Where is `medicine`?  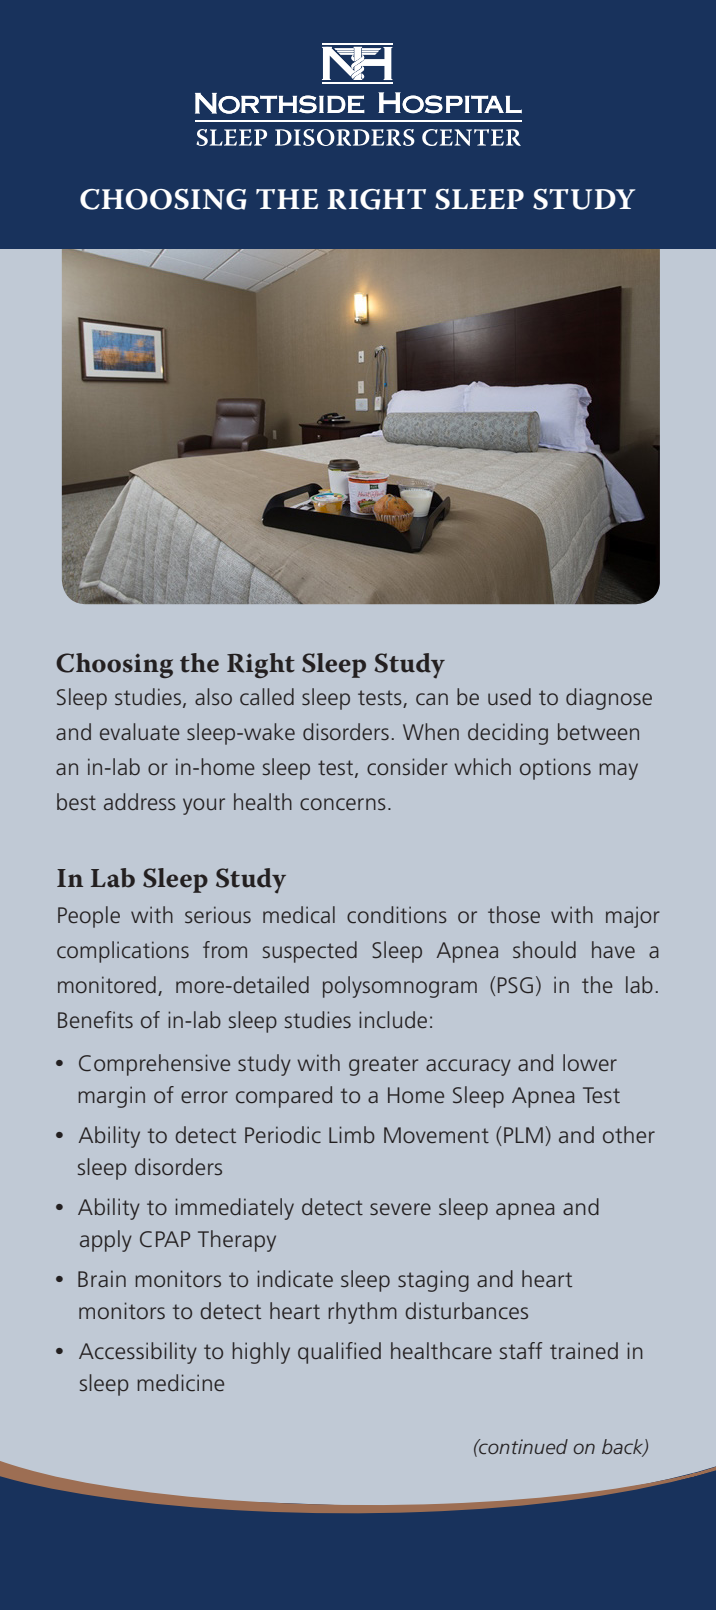
medicine is located at coordinates (180, 1382).
